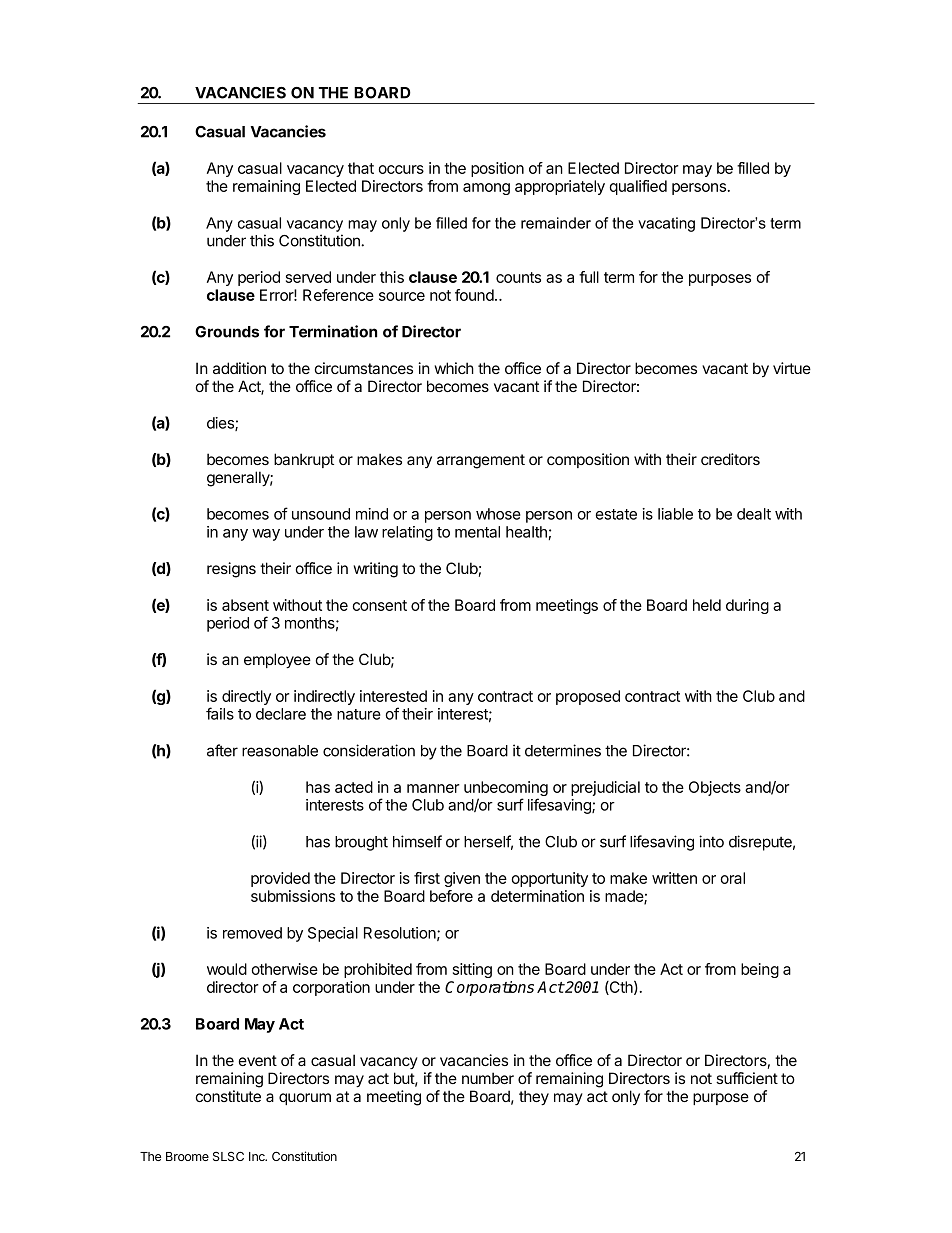 The image size is (952, 1233). What do you see at coordinates (711, 841) in the screenshot?
I see `into` at bounding box center [711, 841].
